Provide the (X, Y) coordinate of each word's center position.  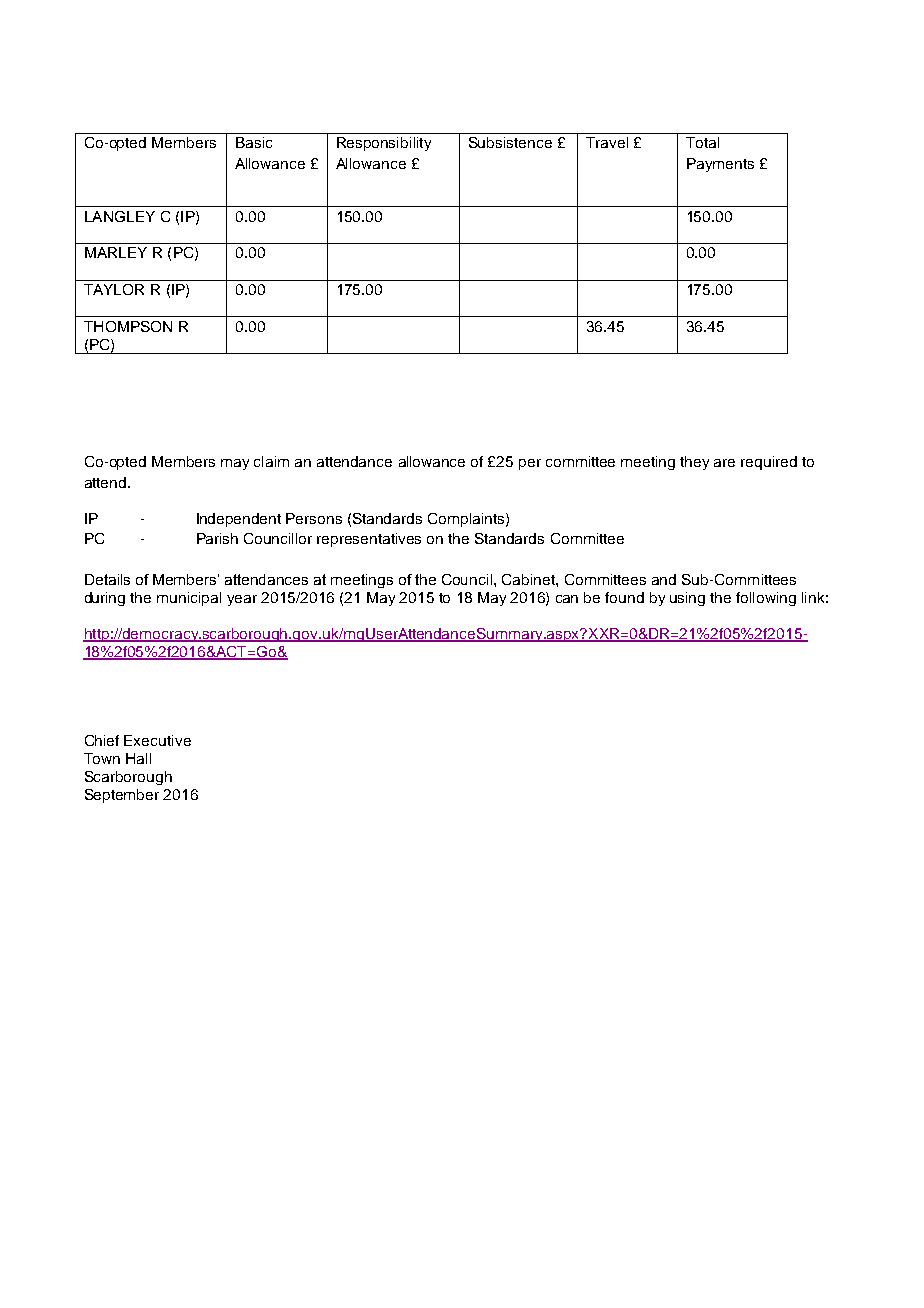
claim (271, 461)
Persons (314, 518)
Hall (138, 758)
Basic (254, 142)
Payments (720, 165)
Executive (157, 740)
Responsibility (384, 144)
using (687, 599)
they (694, 463)
